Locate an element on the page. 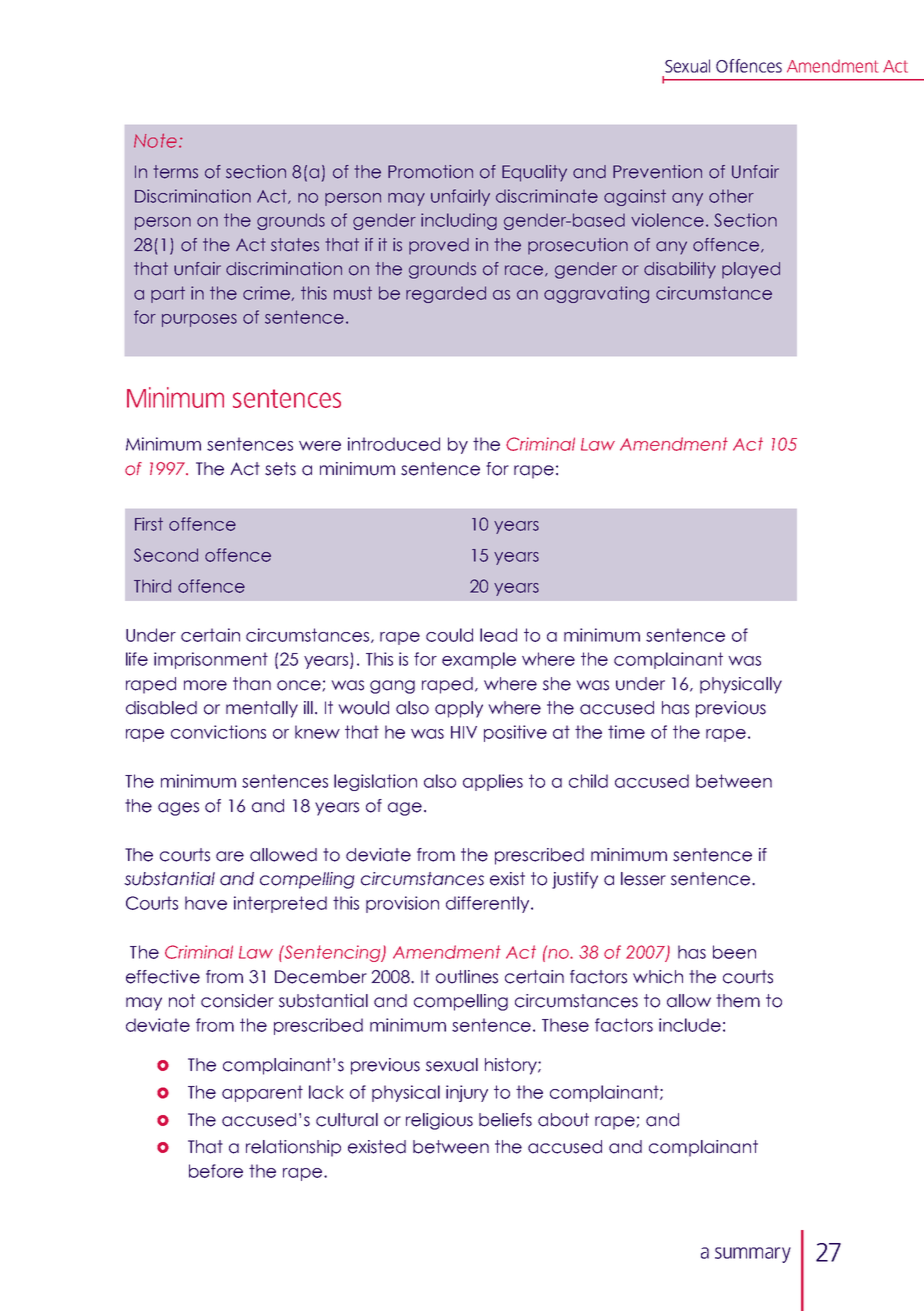 This image has width=924, height=1311. time is located at coordinates (626, 732).
